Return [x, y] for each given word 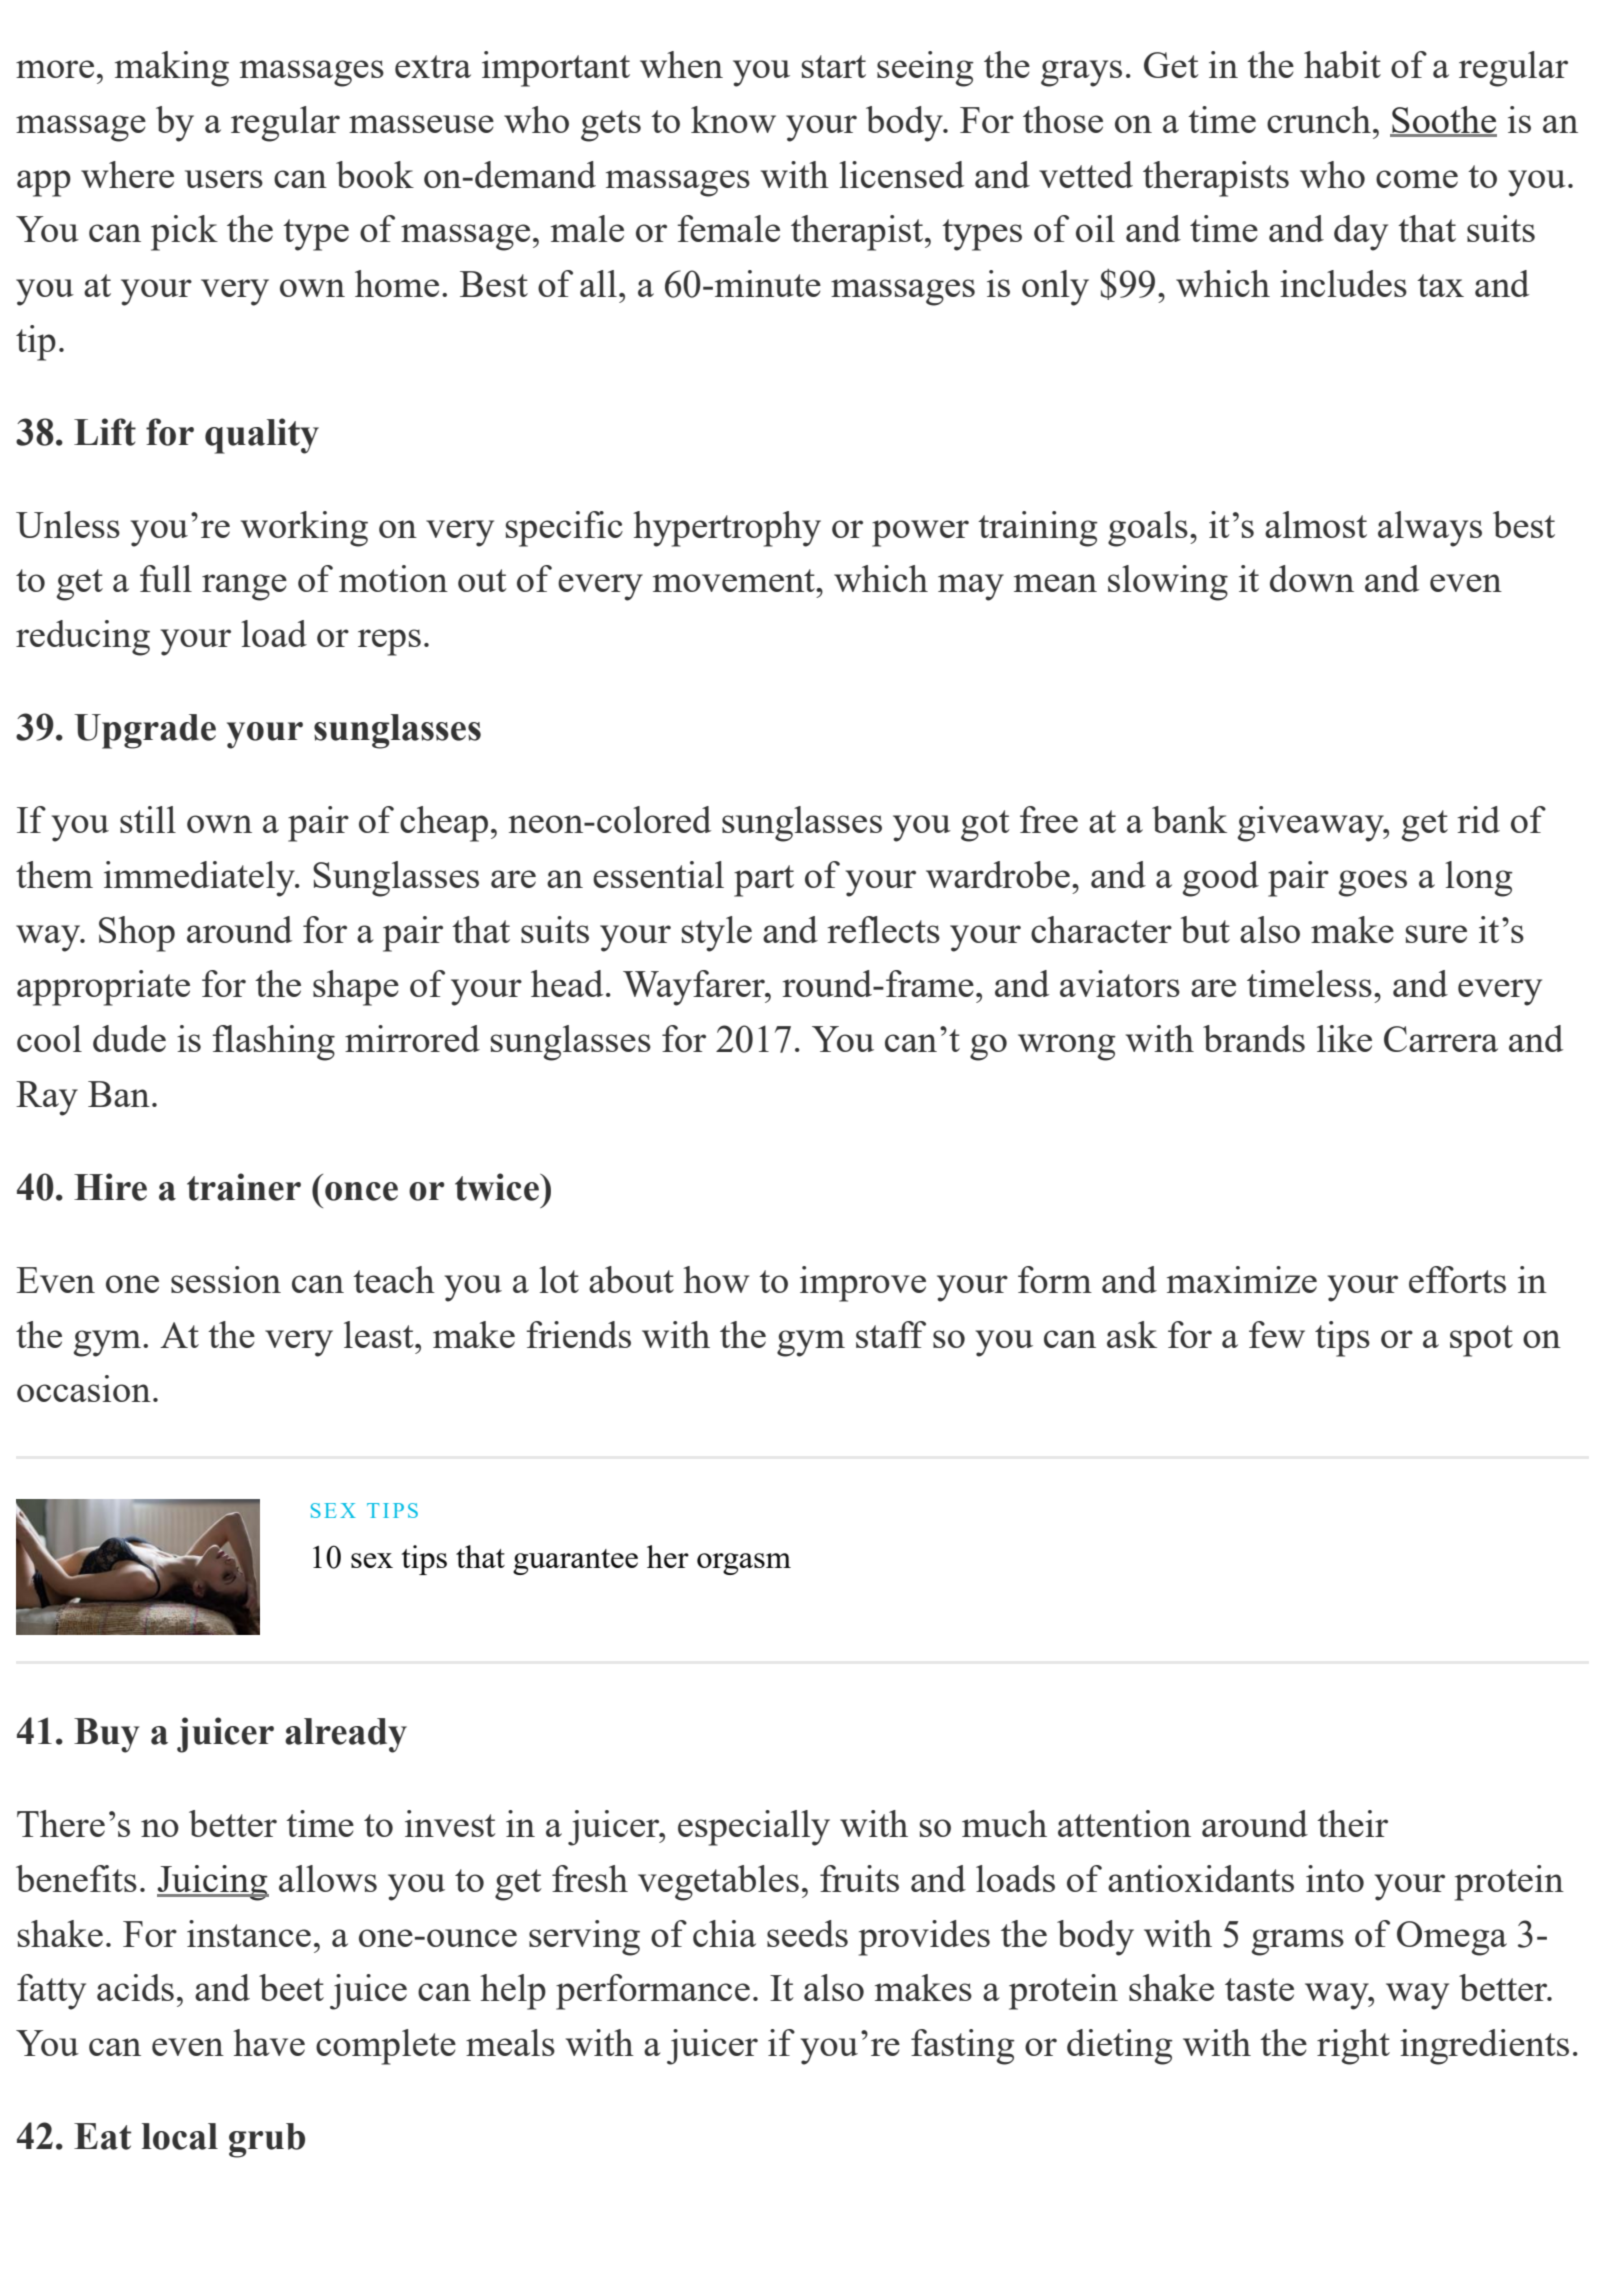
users [224, 179]
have [269, 2042]
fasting [963, 2047]
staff [891, 1334]
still [148, 819]
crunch [1319, 119]
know [733, 119]
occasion [84, 1388]
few [1277, 1334]
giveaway [1311, 824]
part [764, 881]
